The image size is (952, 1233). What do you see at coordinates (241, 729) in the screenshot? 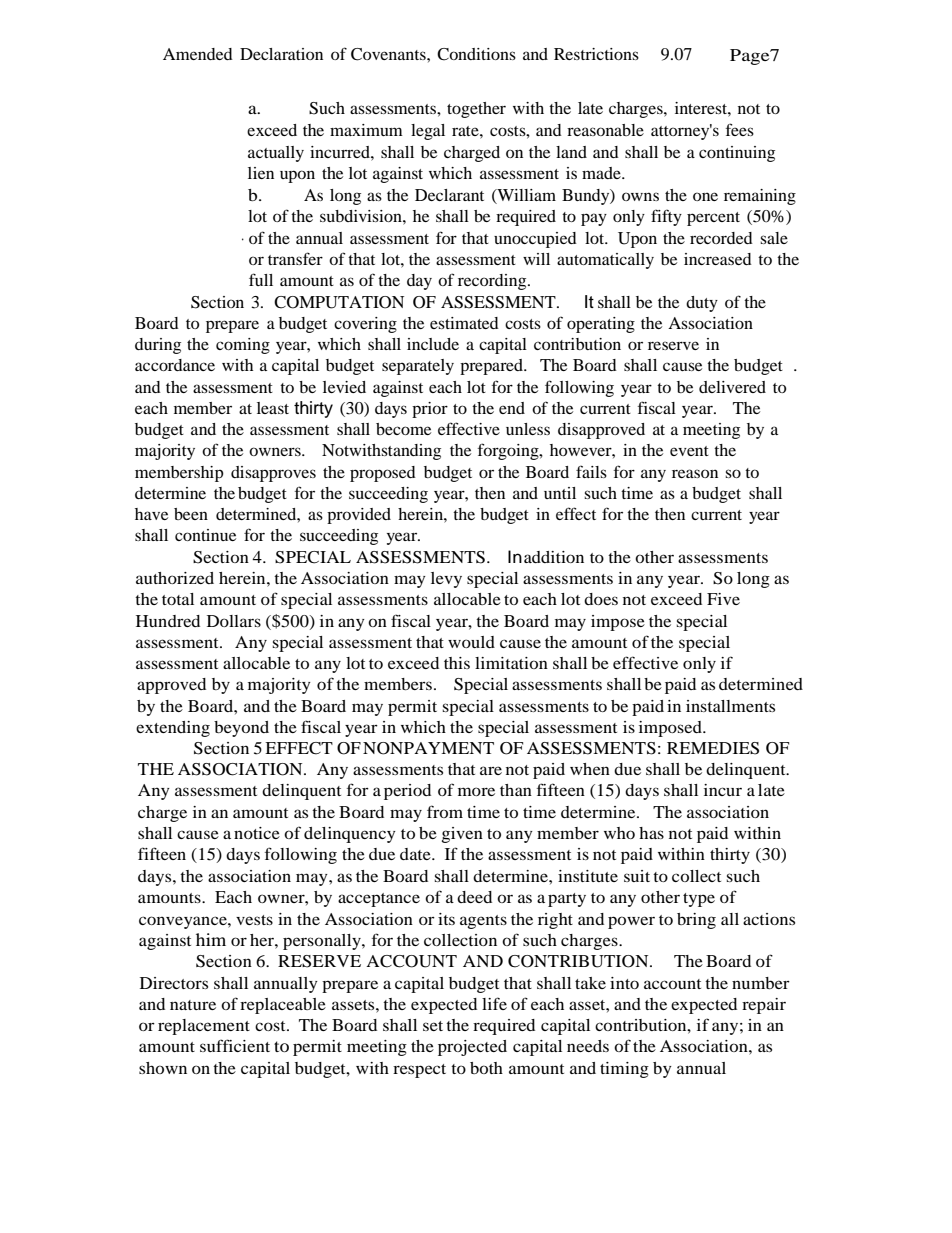
I see `beyond` at bounding box center [241, 729].
